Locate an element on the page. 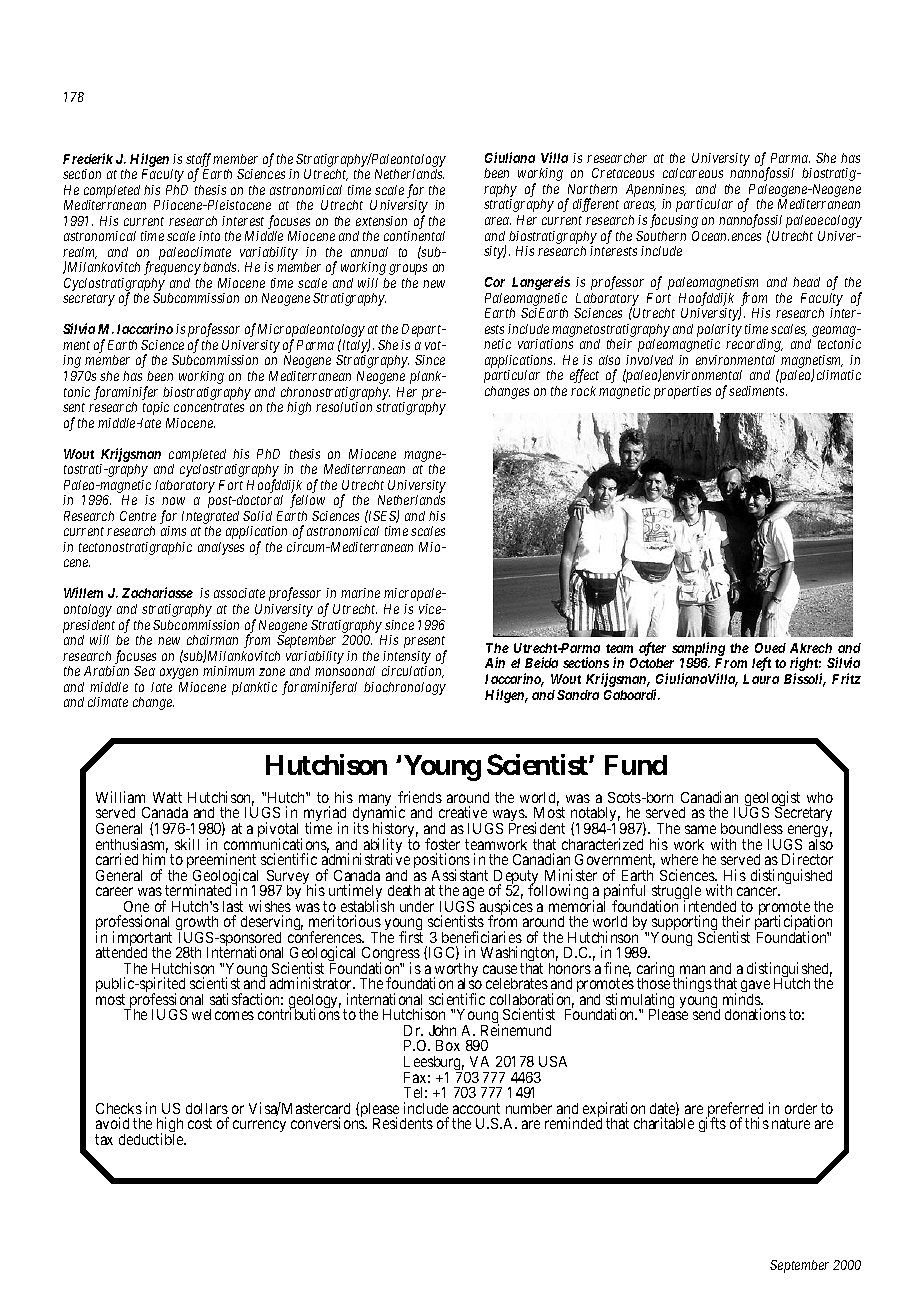 The width and height of the page is (924, 1308). geologist is located at coordinates (772, 800).
